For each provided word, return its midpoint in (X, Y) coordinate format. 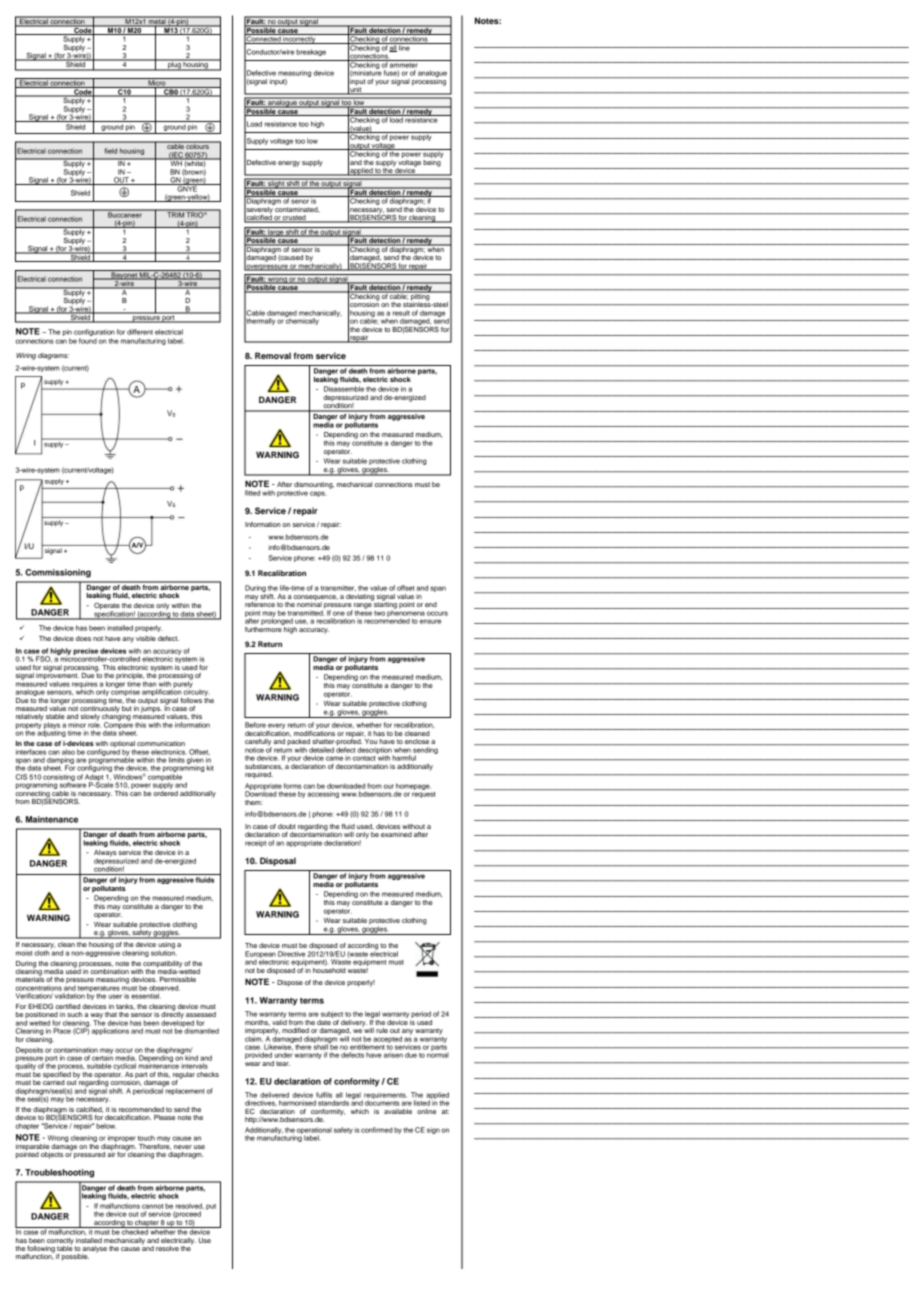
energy (289, 164)
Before (255, 725)
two (379, 613)
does (83, 638)
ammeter (404, 64)
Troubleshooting (59, 1173)
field (111, 151)
